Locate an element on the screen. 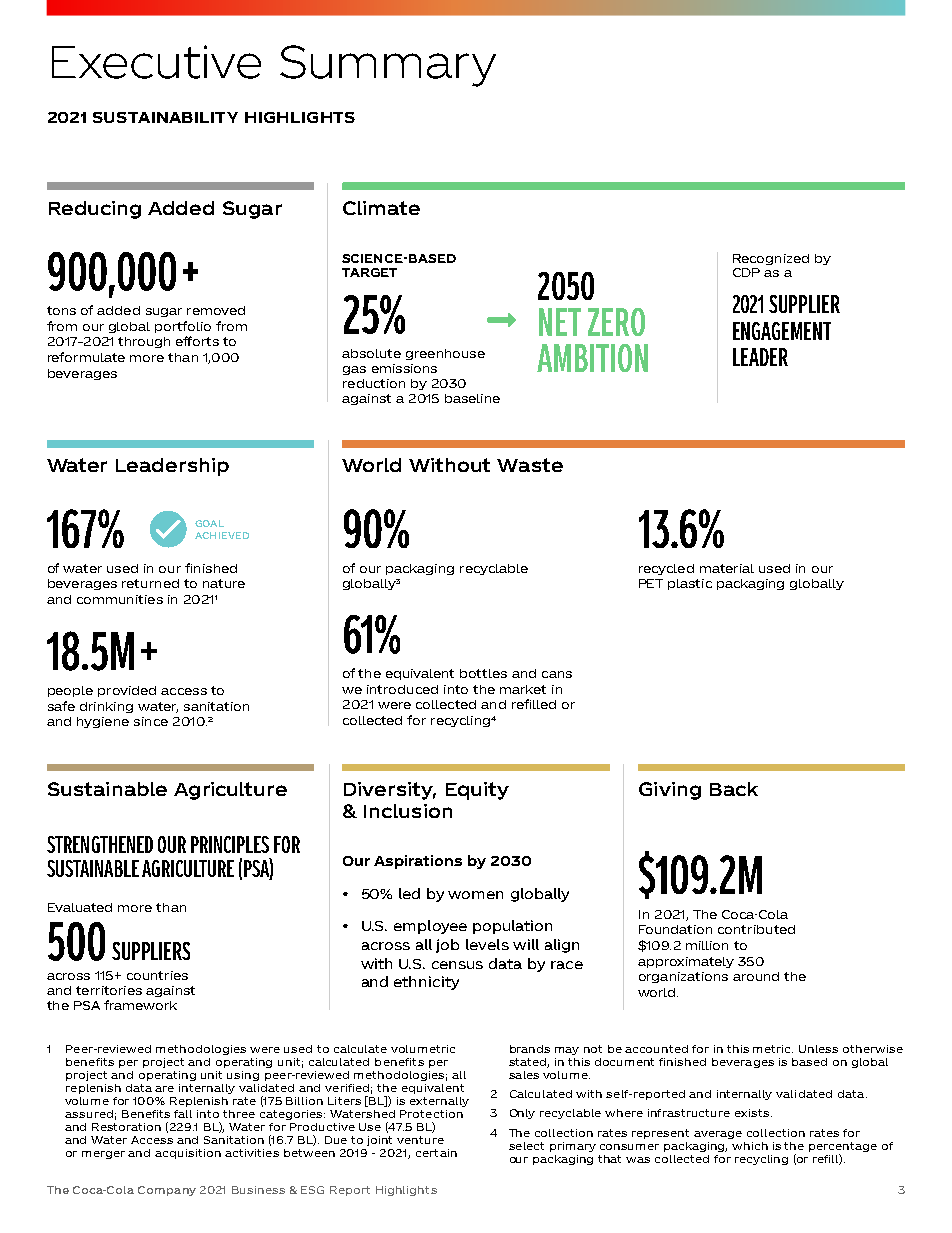  Summary is located at coordinates (388, 66).
